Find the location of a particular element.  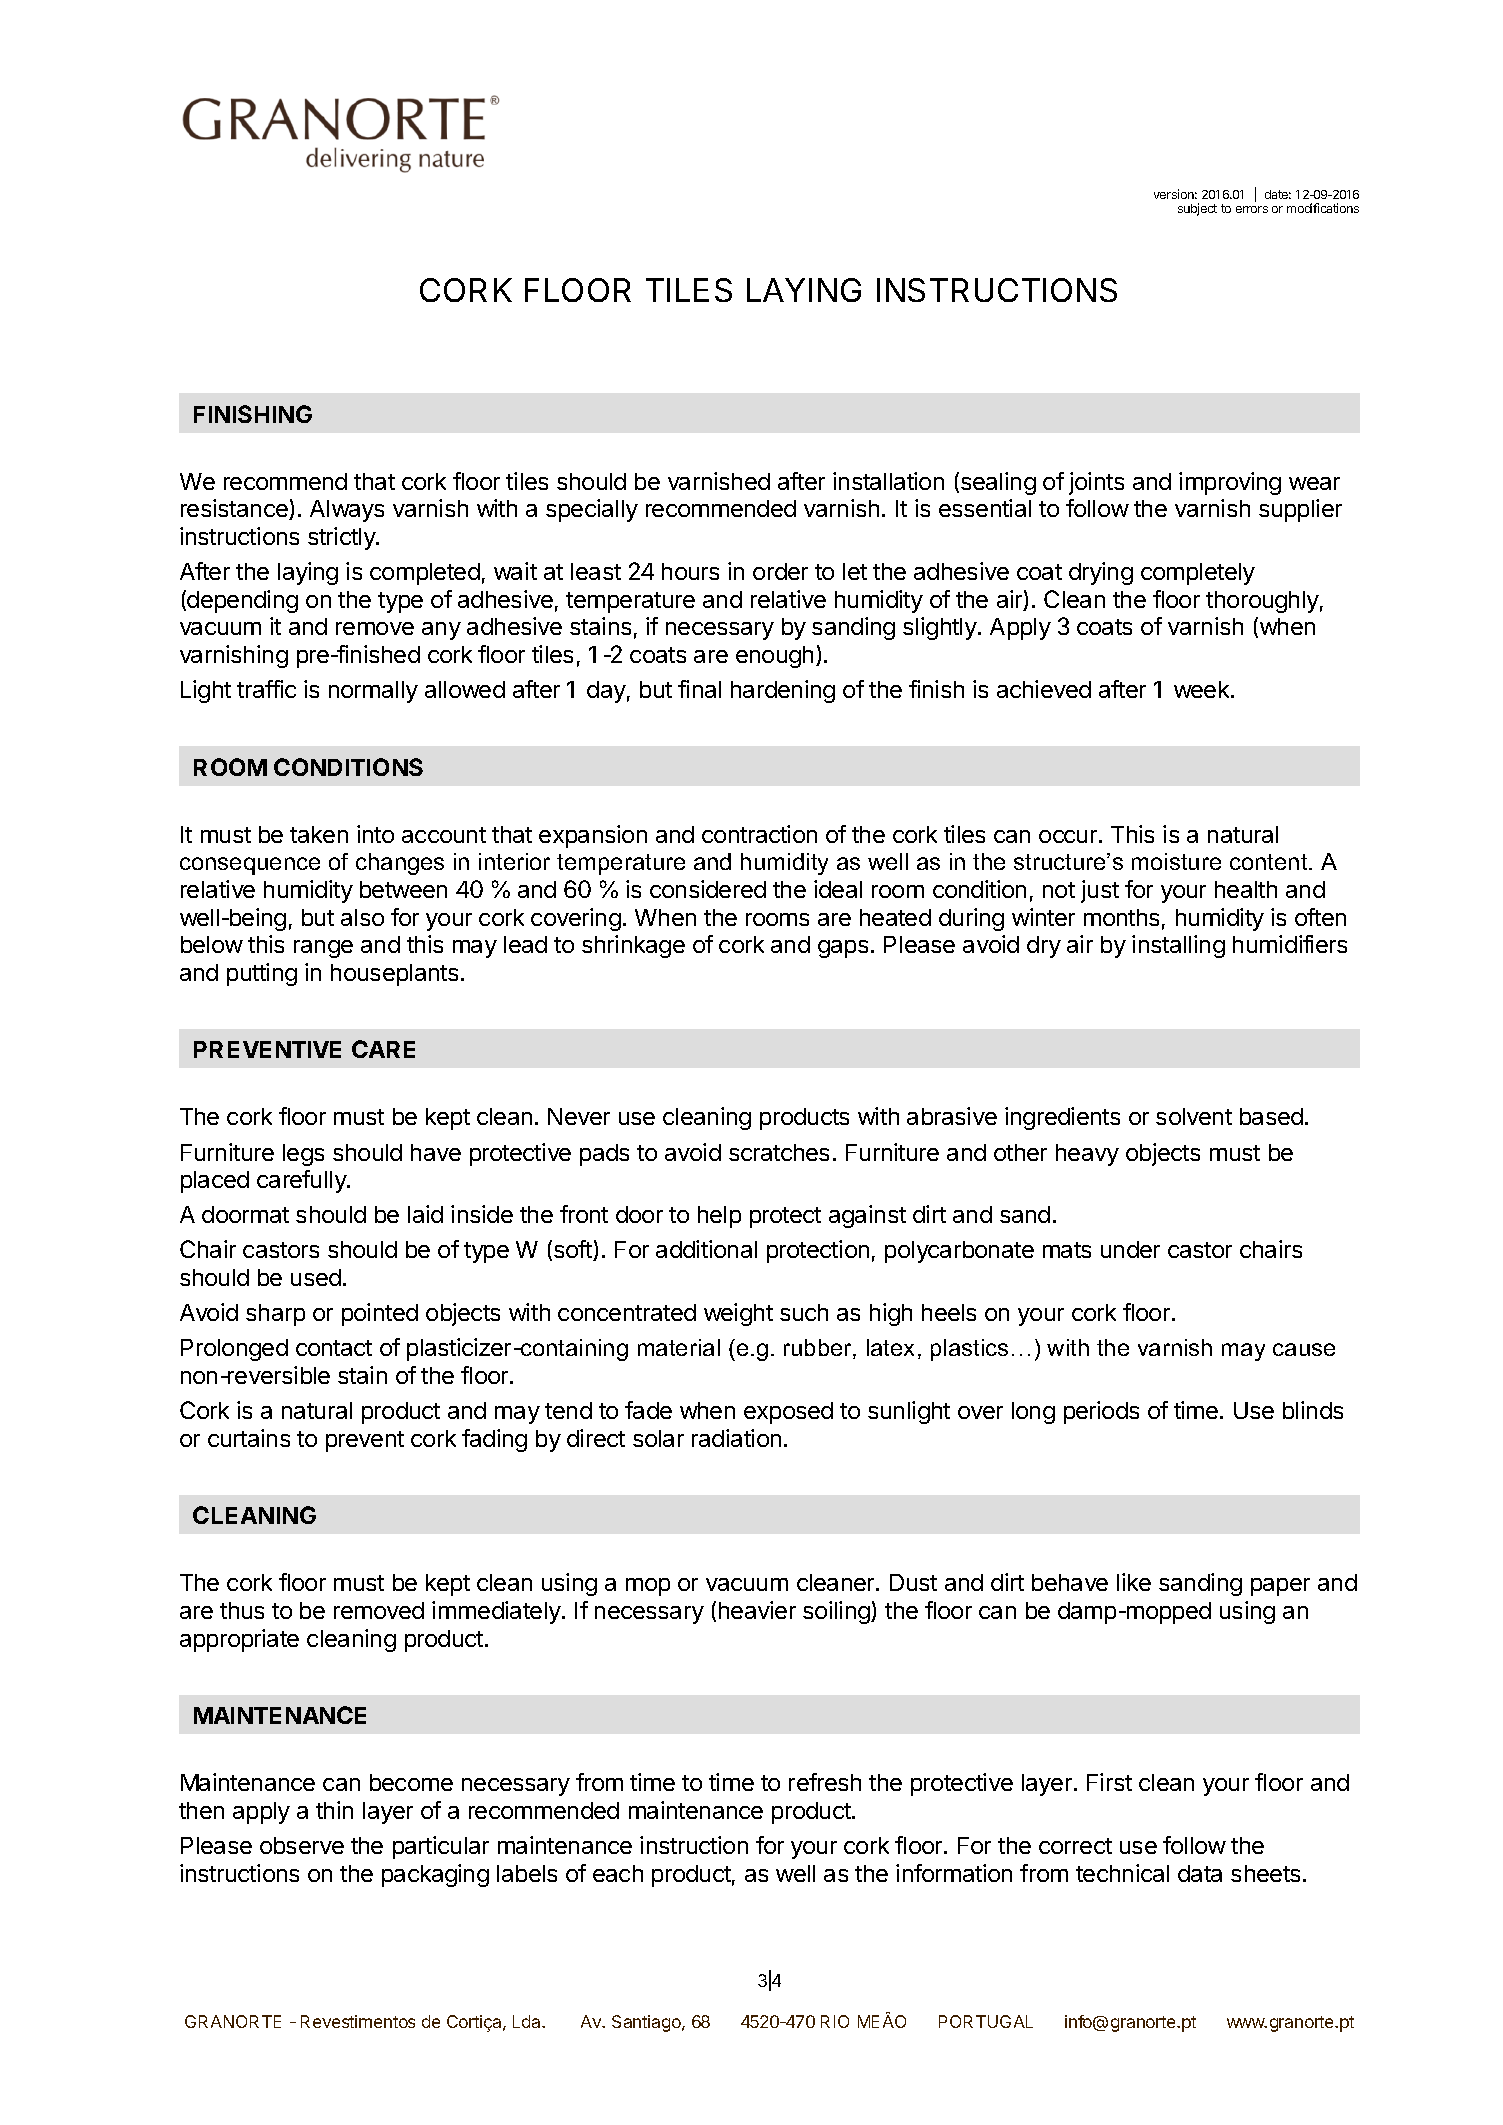

Santiago is located at coordinates (647, 2023).
